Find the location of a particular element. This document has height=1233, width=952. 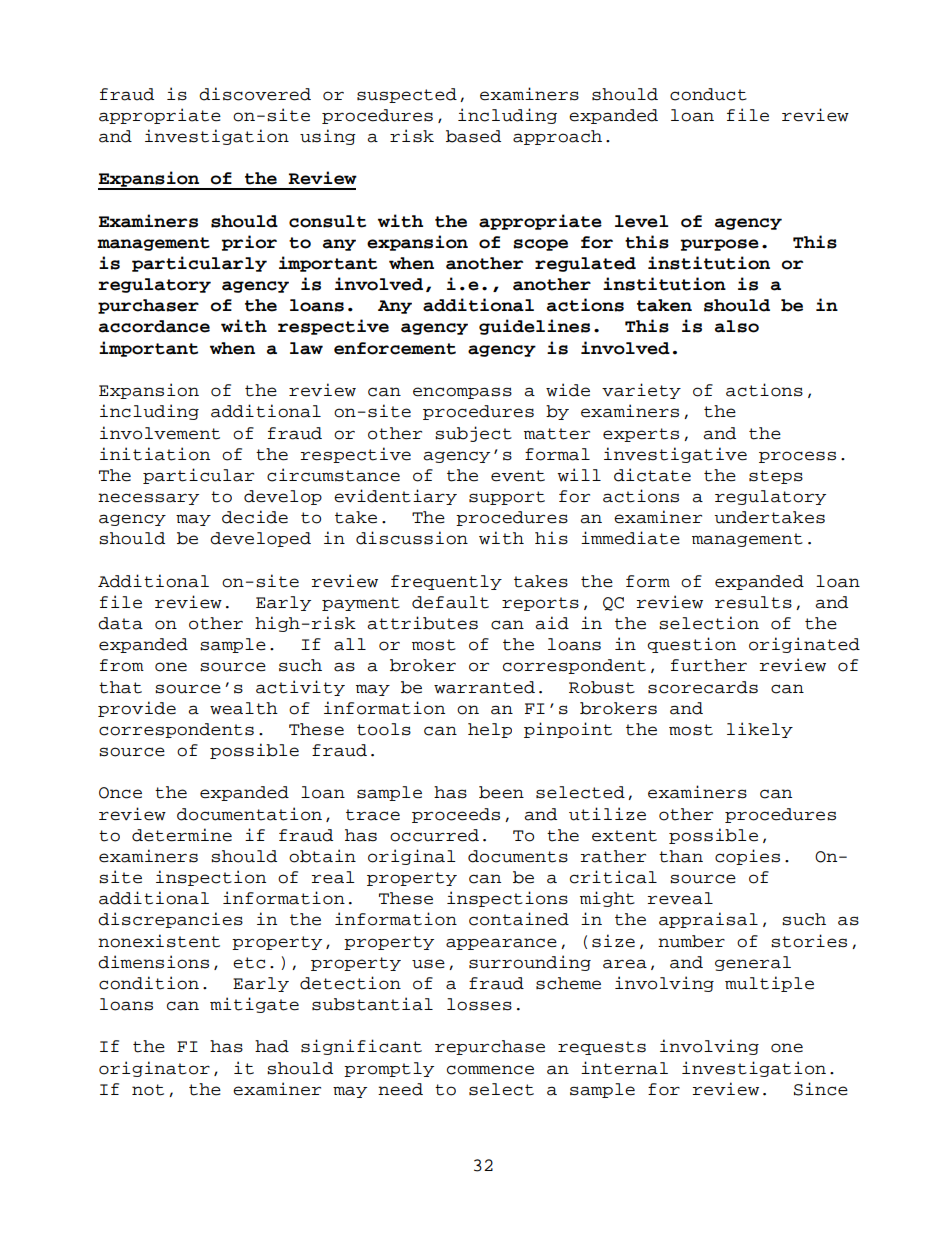

commence is located at coordinates (490, 1070).
